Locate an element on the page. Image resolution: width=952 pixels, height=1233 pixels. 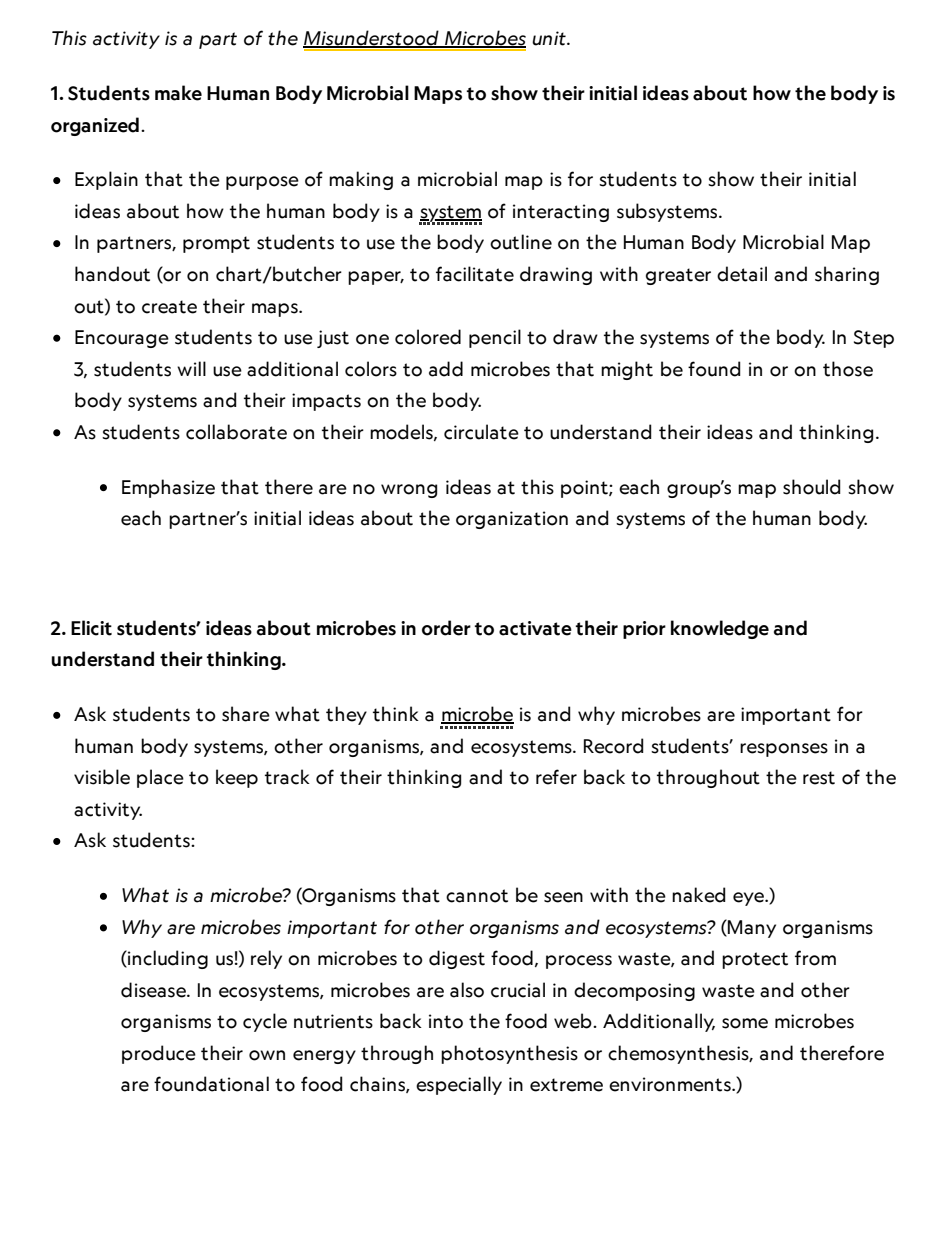
produce is located at coordinates (159, 1054).
